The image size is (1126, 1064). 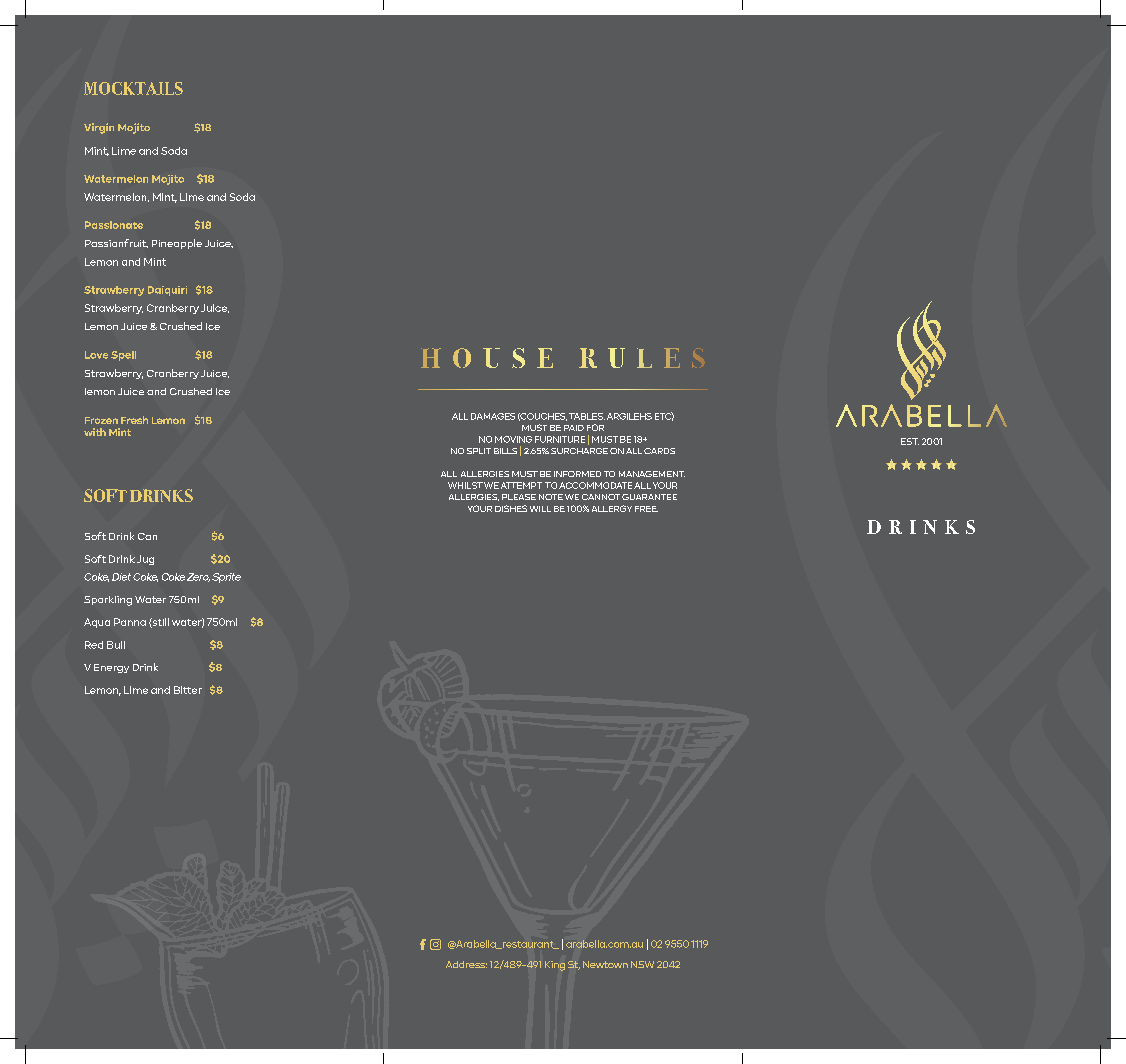 I want to click on WHILST, so click(x=465, y=485).
